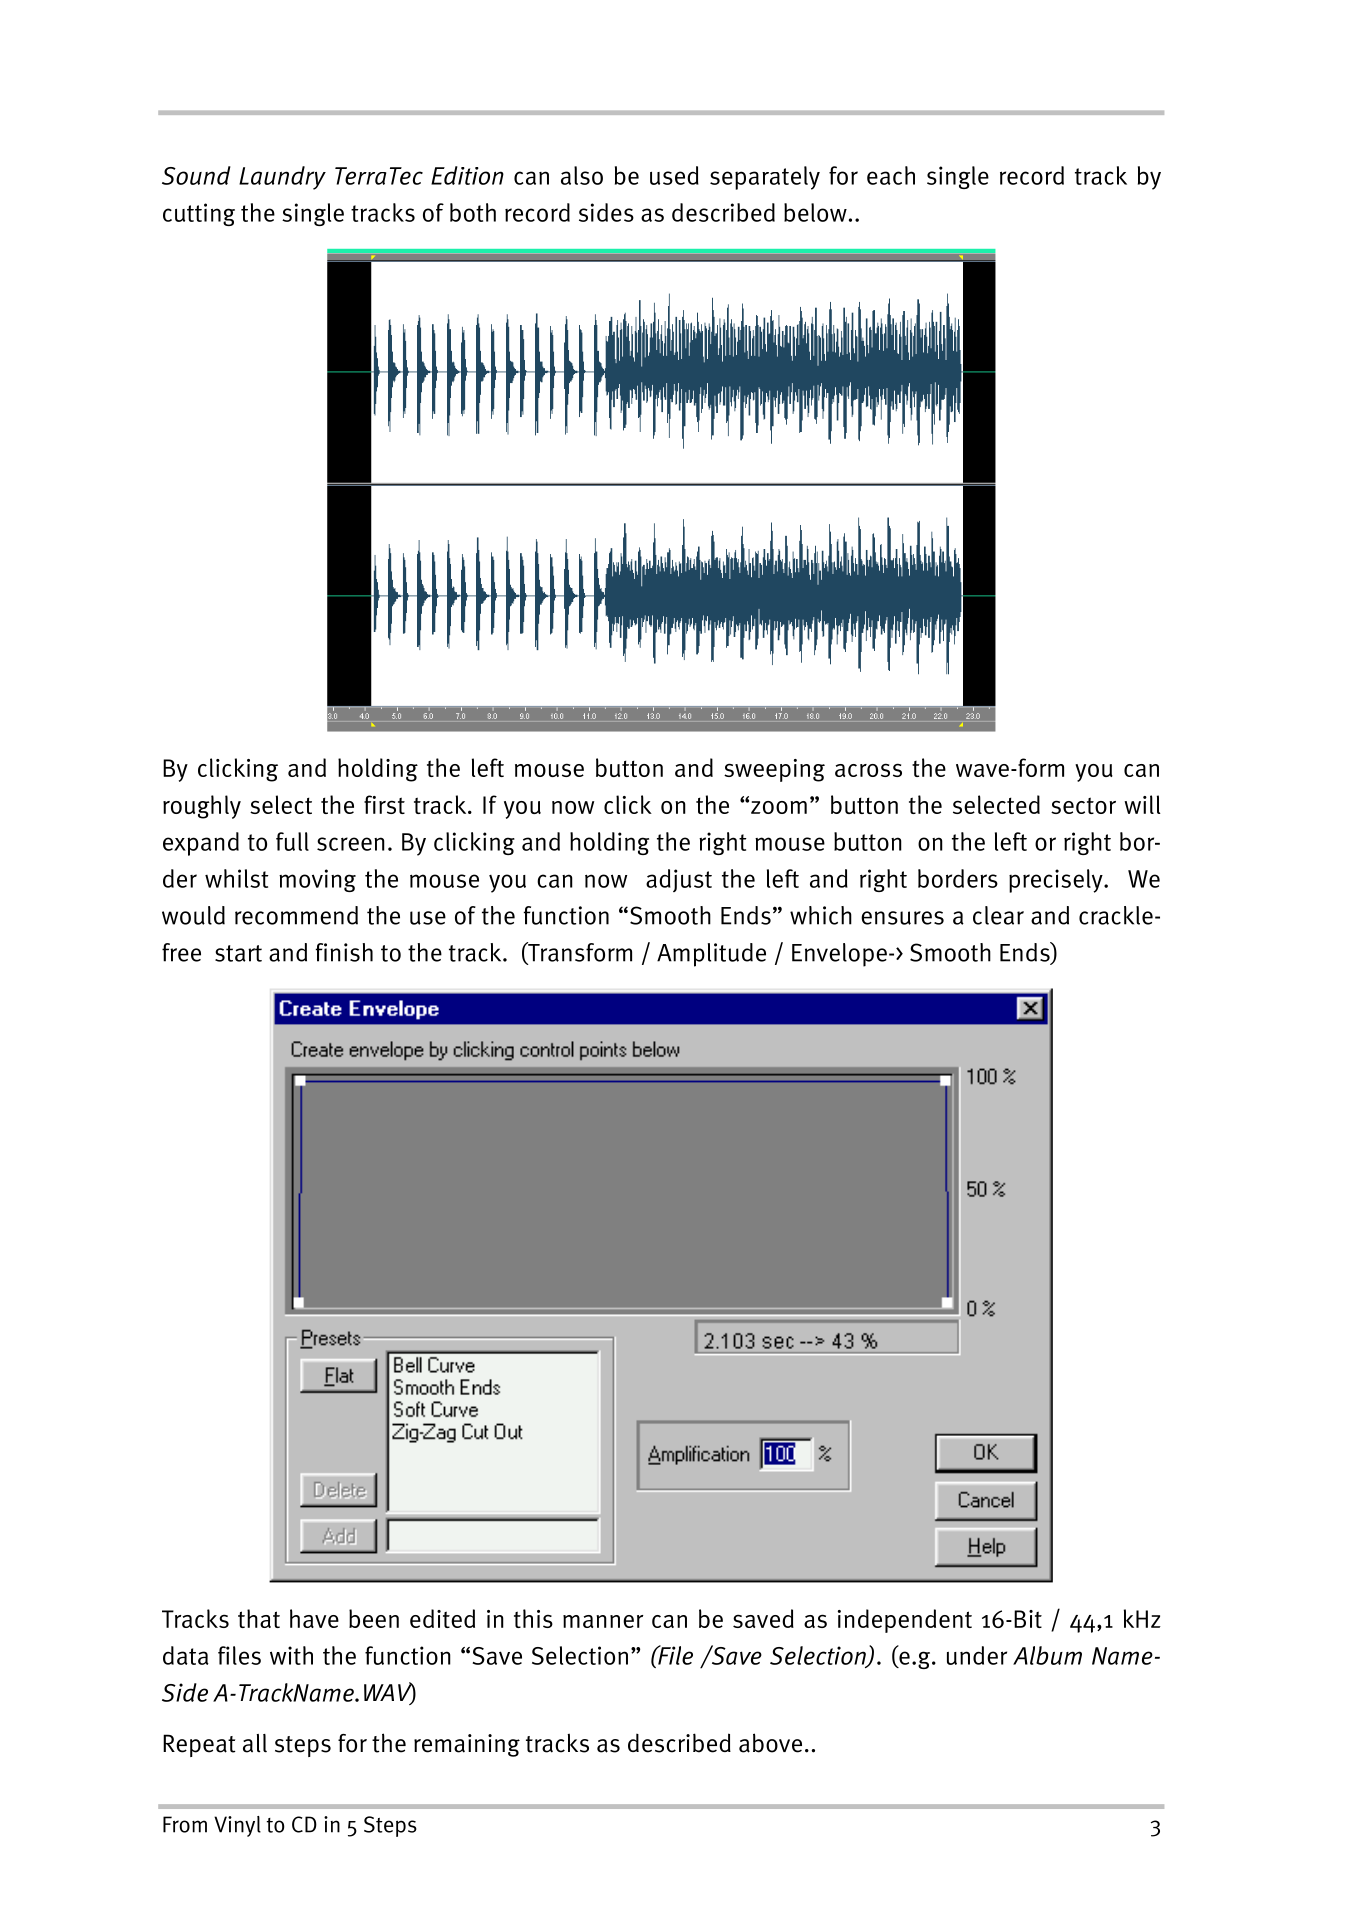 This screenshot has height=1916, width=1354. Describe the element at coordinates (774, 770) in the screenshot. I see `sweeping` at that location.
